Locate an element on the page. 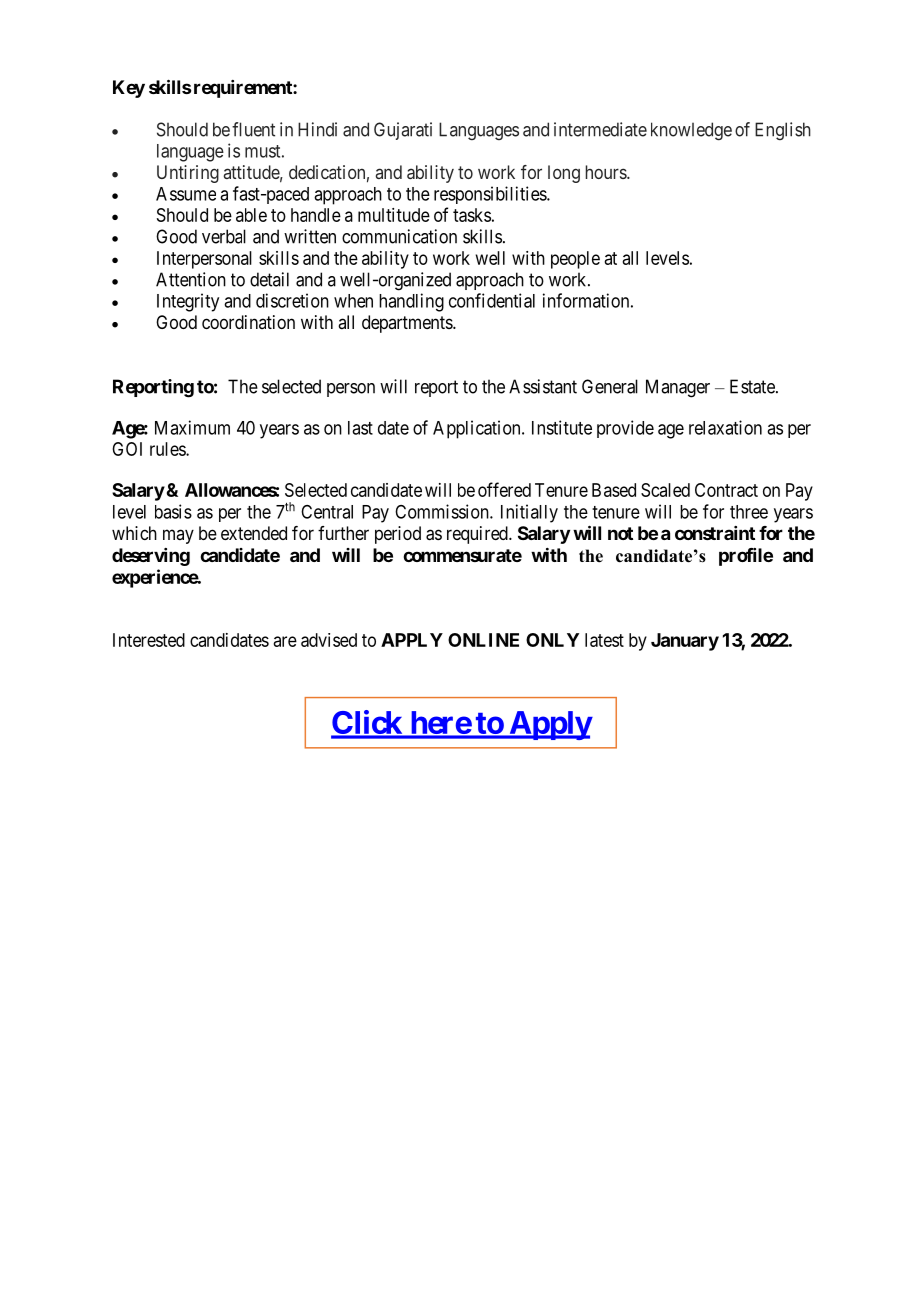  Gujarati is located at coordinates (403, 131).
